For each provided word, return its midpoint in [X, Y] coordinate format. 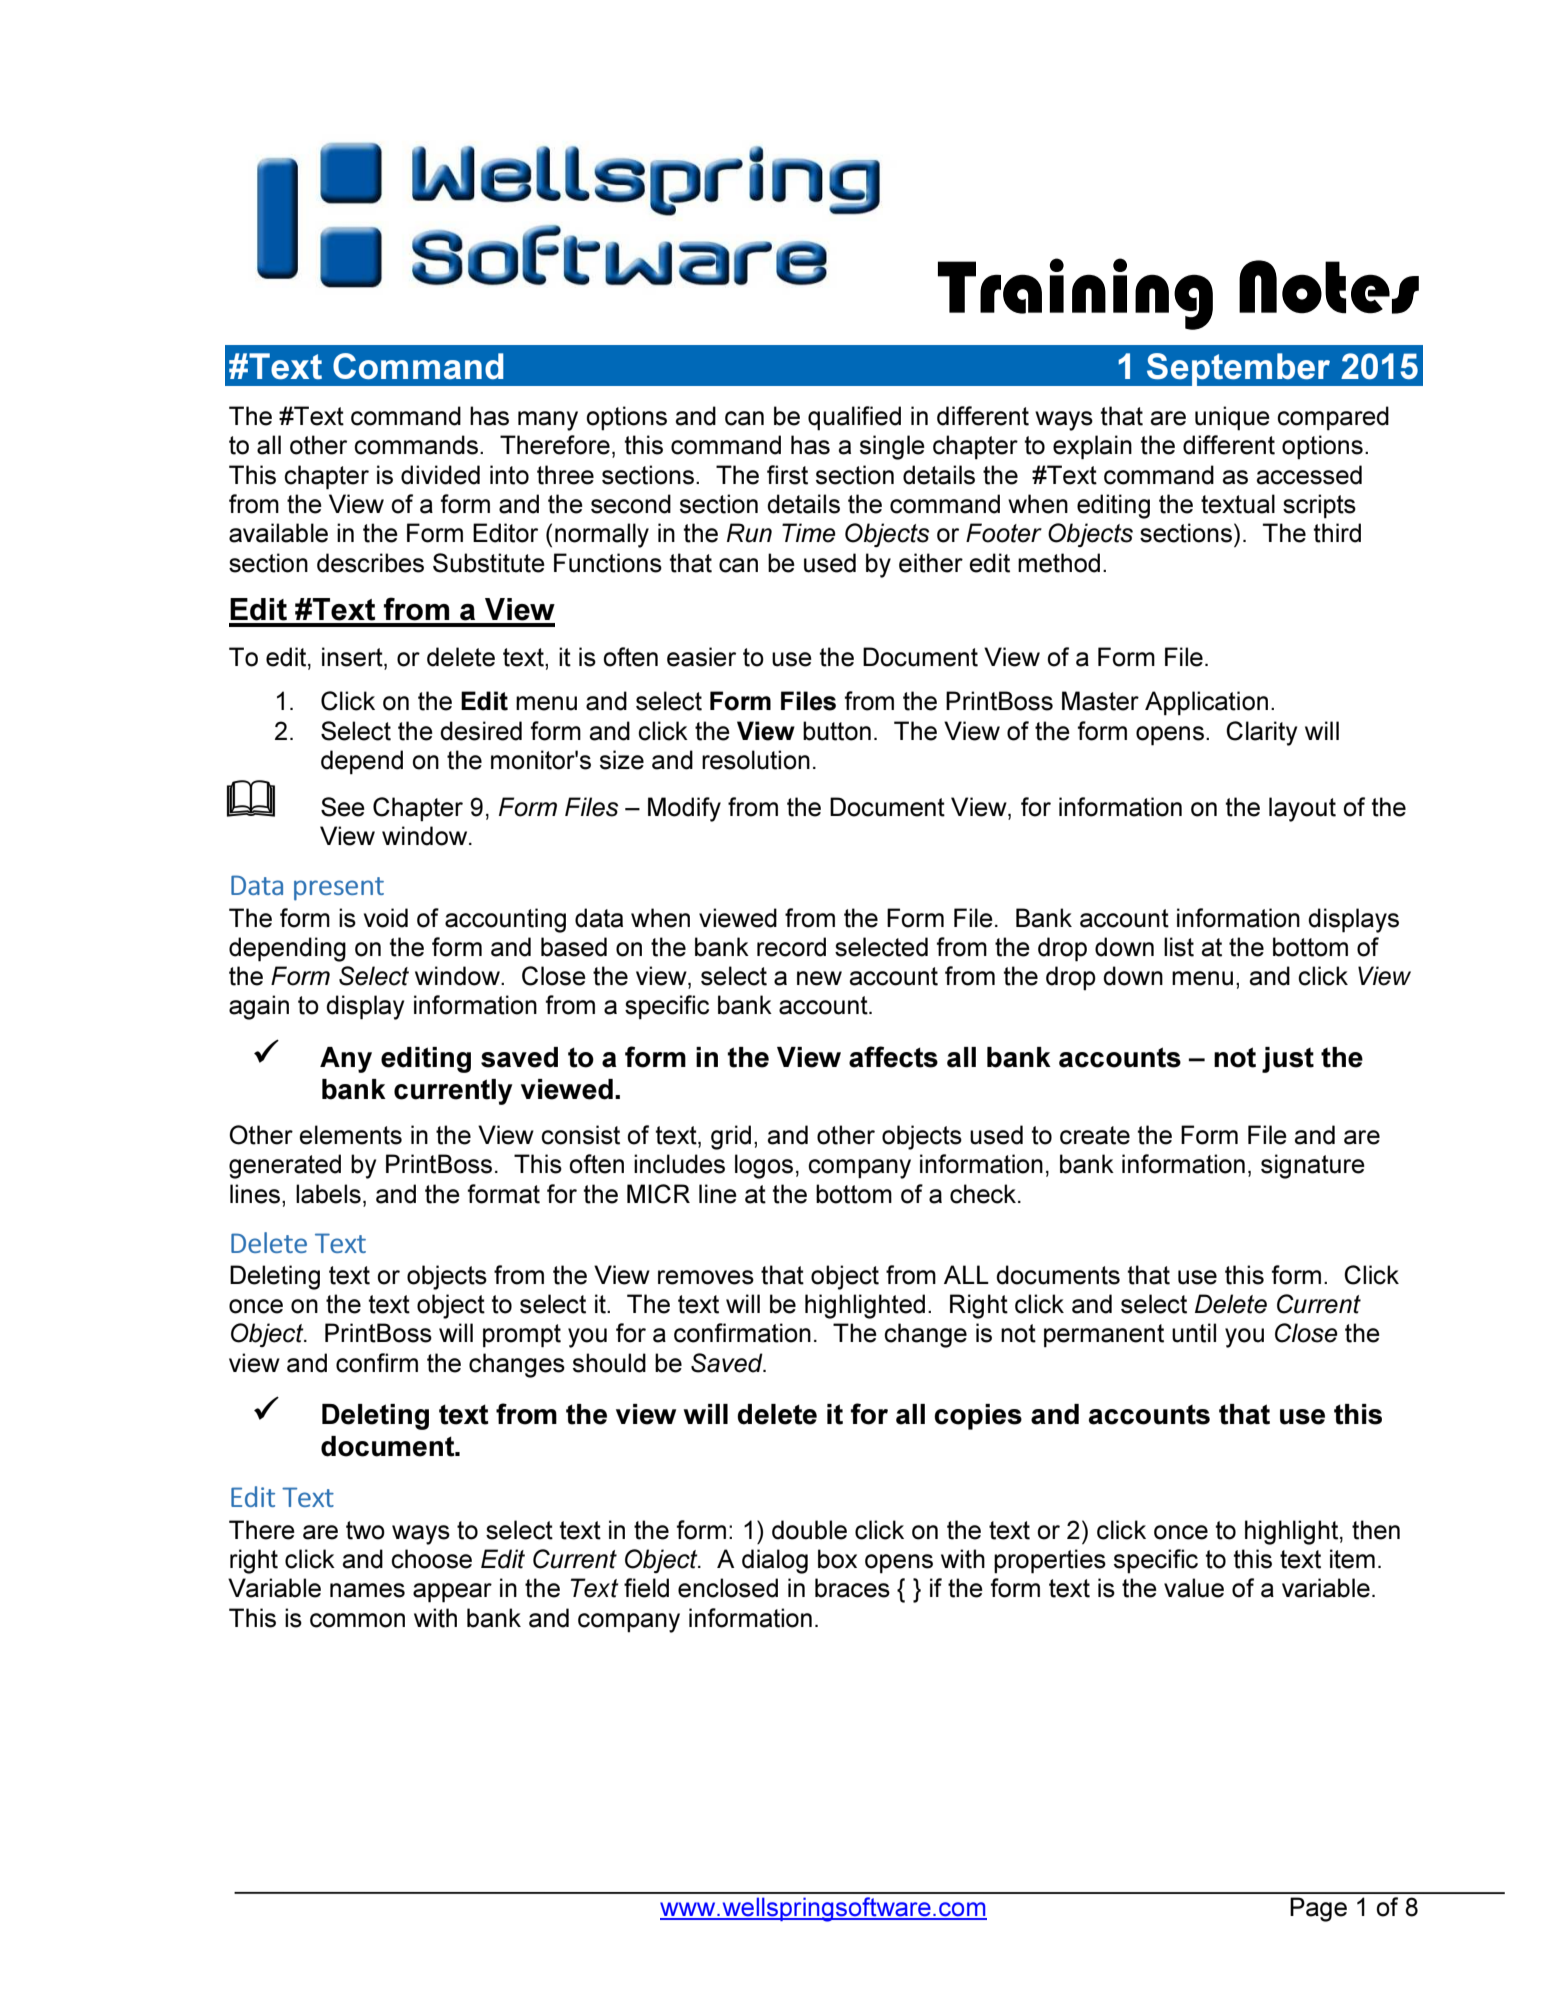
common [357, 1620]
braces [852, 1588]
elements [350, 1135]
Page [1318, 1909]
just [1288, 1060]
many [548, 421]
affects [893, 1057]
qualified [854, 418]
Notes [1329, 287]
